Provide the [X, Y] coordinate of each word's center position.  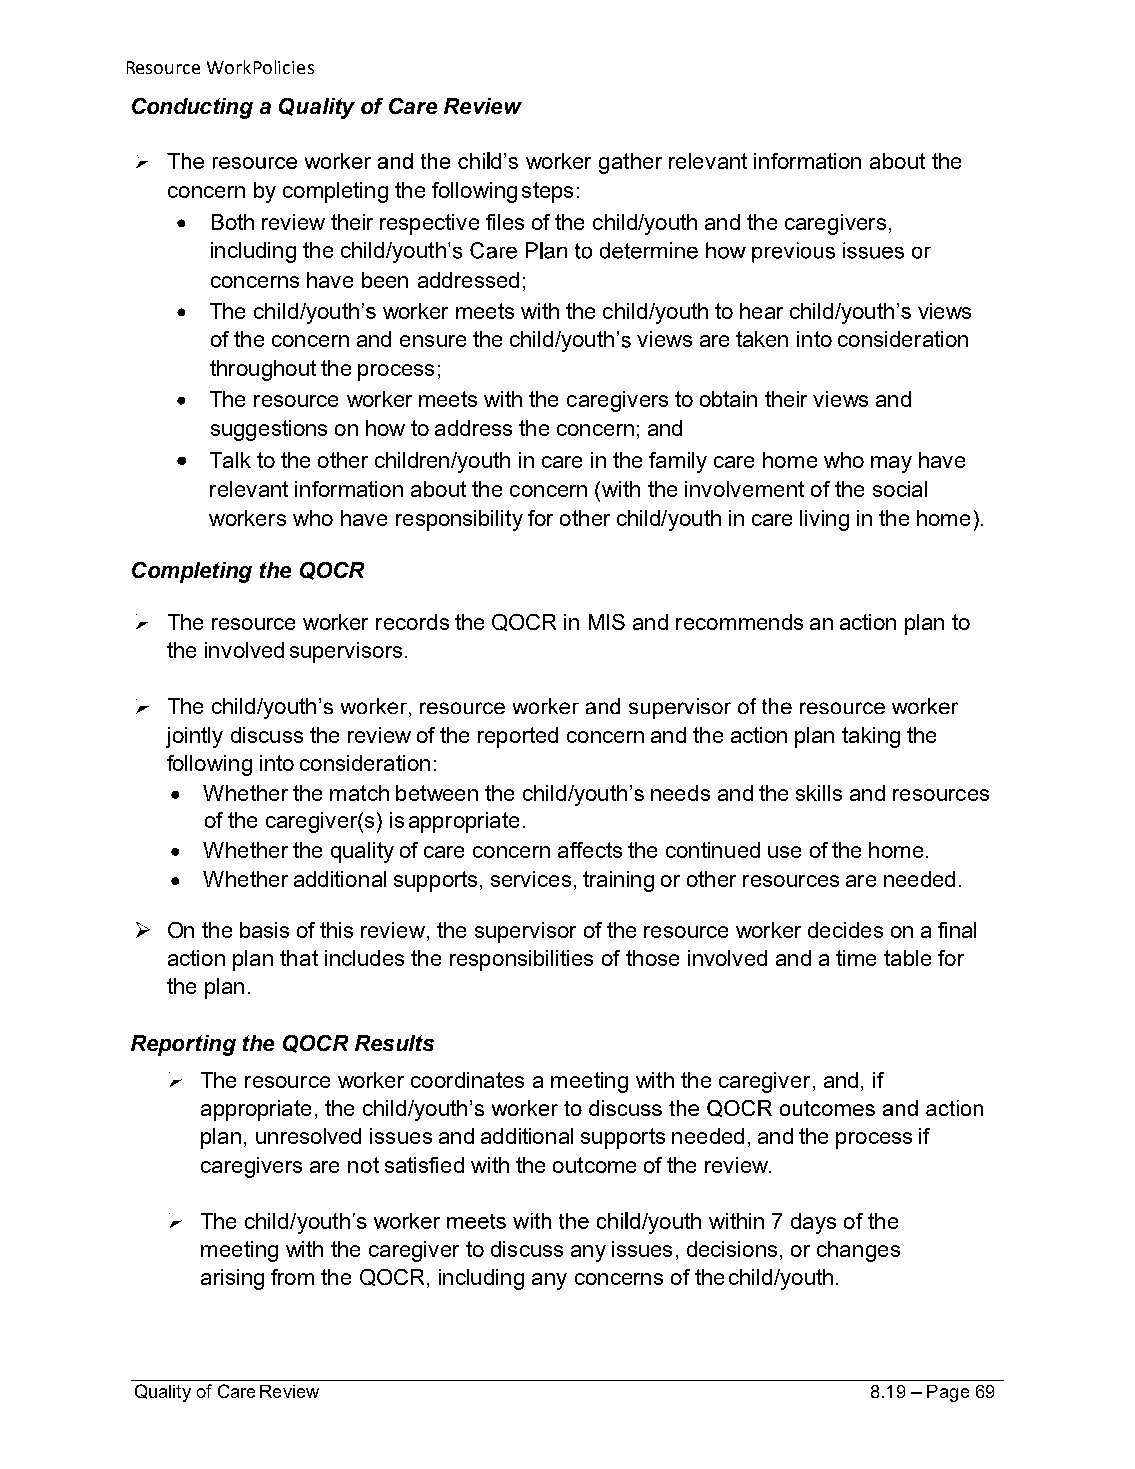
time [856, 958]
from [292, 1277]
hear [761, 311]
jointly [194, 737]
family [678, 462]
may [891, 464]
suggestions [269, 430]
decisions [732, 1249]
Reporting [183, 1045]
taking [871, 737]
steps [547, 192]
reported [518, 737]
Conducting [192, 108]
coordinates [467, 1080]
